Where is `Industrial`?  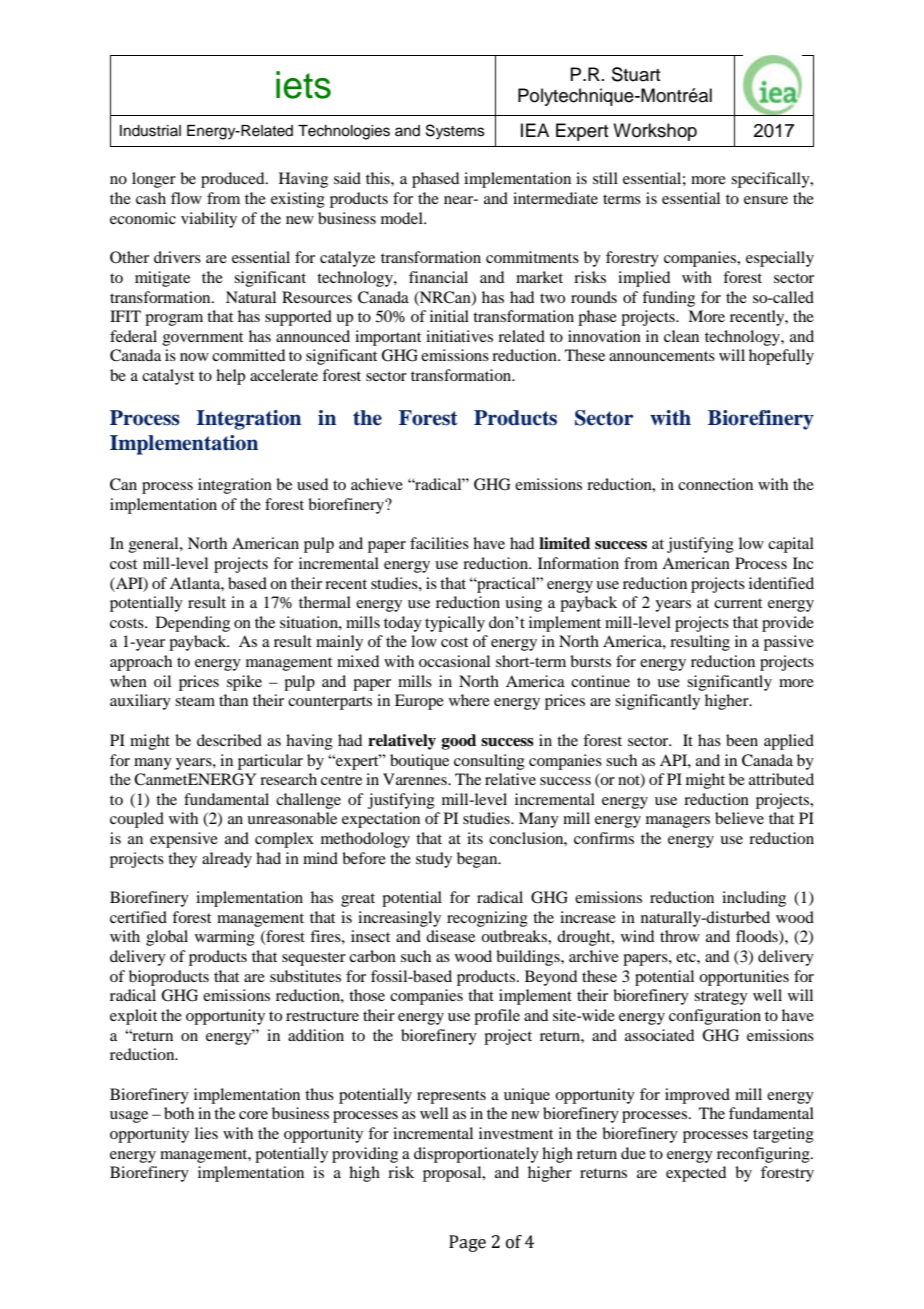 Industrial is located at coordinates (150, 131).
